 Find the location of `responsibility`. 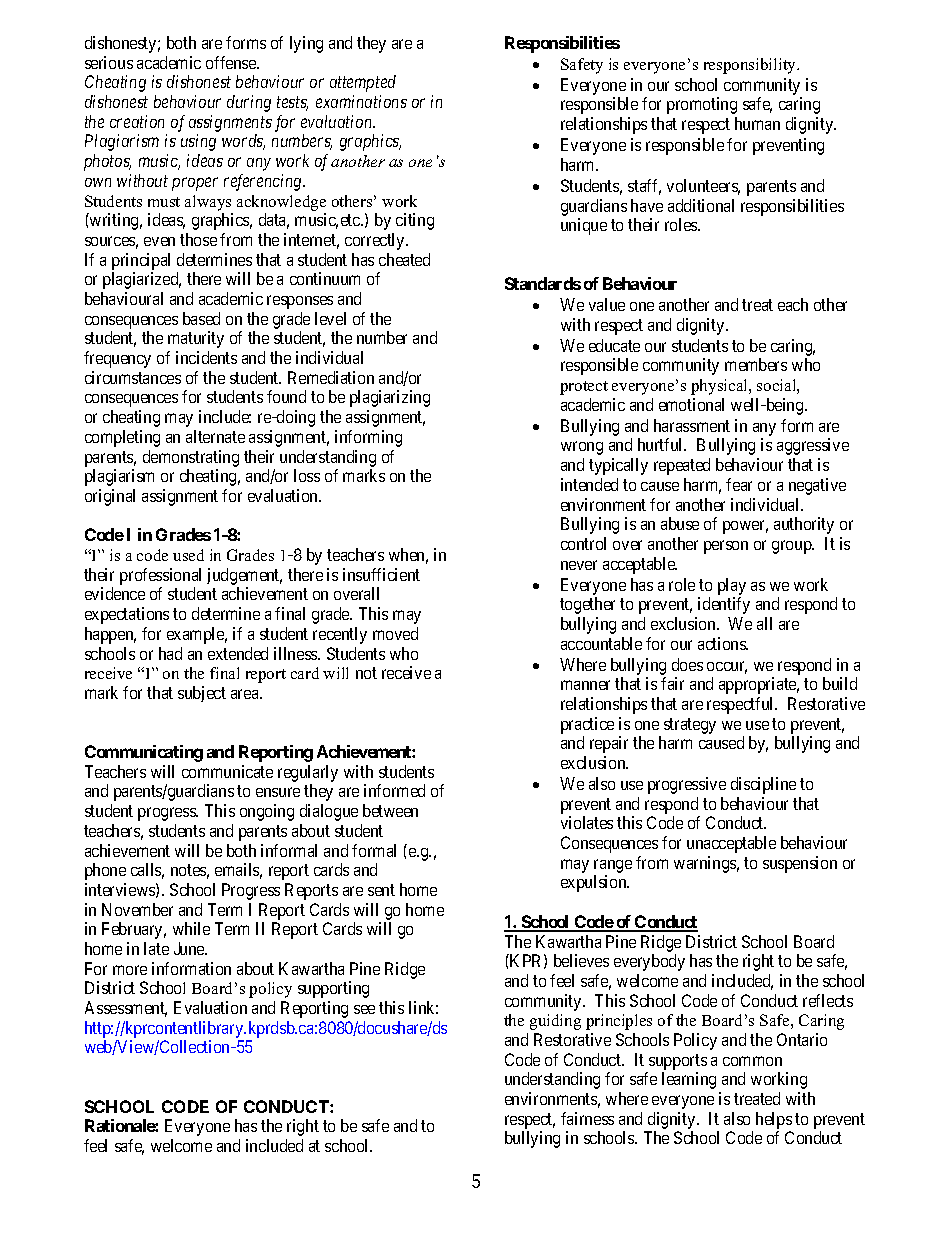

responsibility is located at coordinates (751, 66).
